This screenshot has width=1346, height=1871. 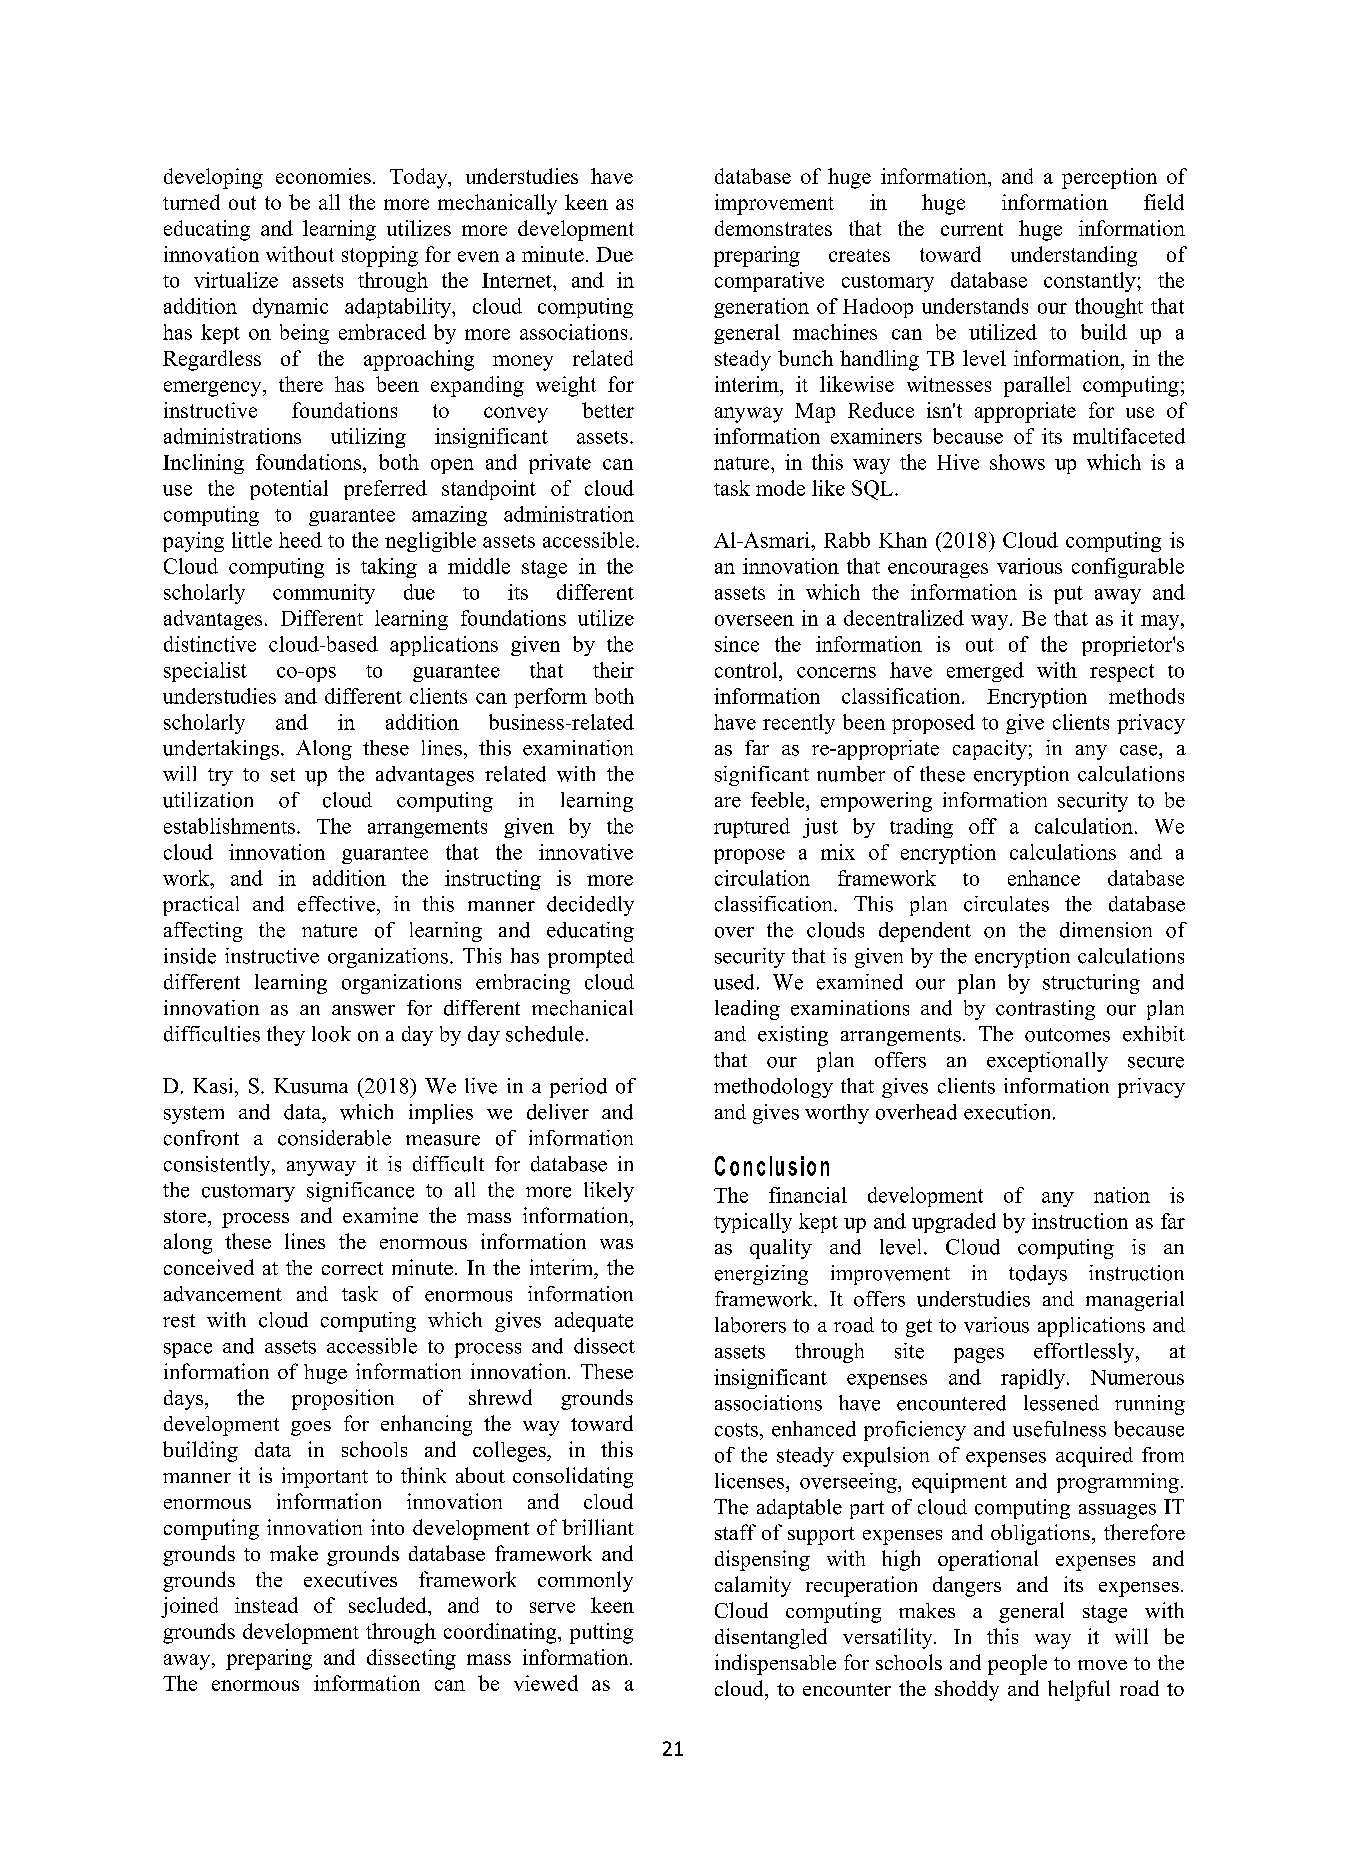 I want to click on putting, so click(x=601, y=1633).
